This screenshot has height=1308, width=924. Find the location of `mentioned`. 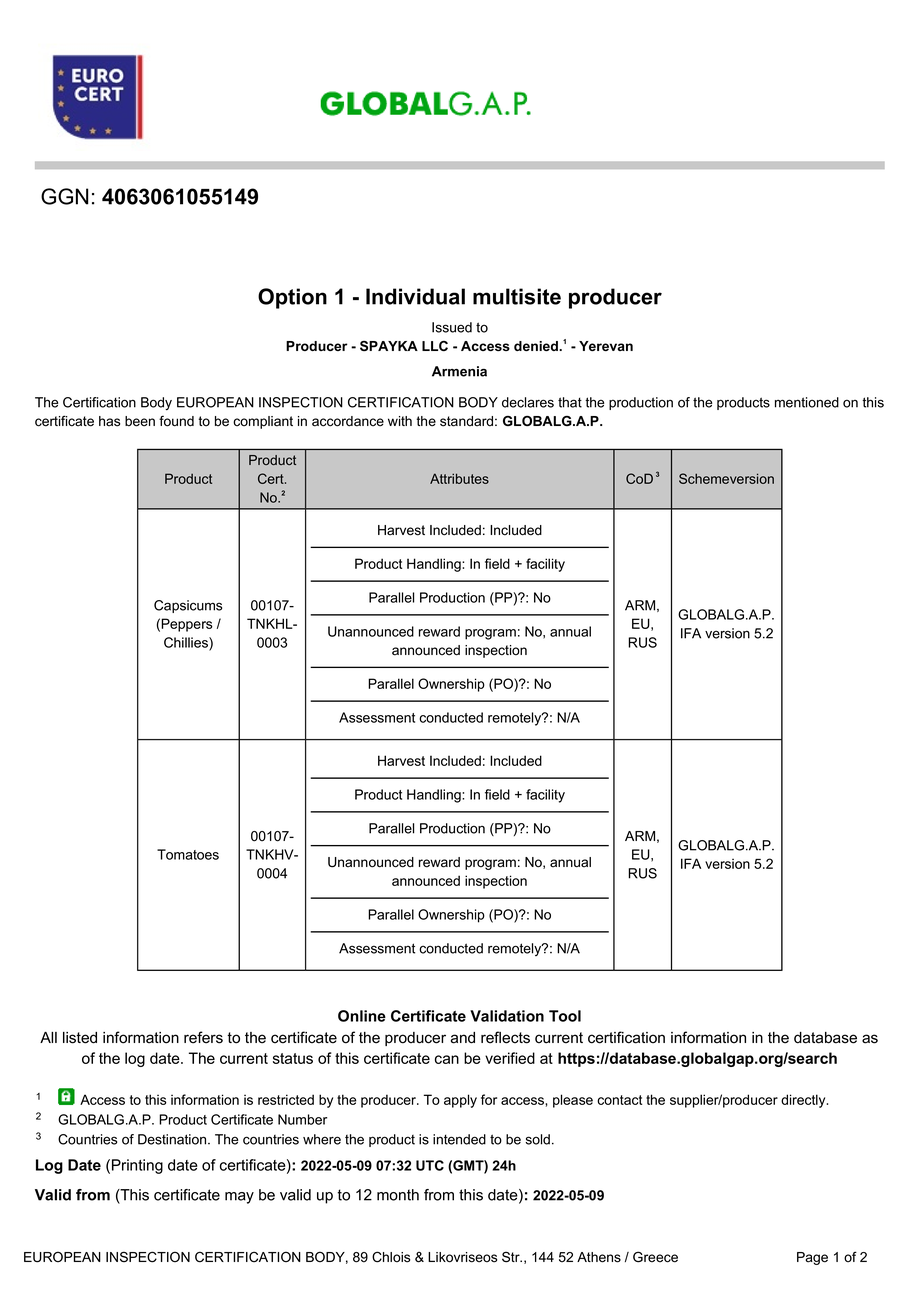

mentioned is located at coordinates (807, 402).
